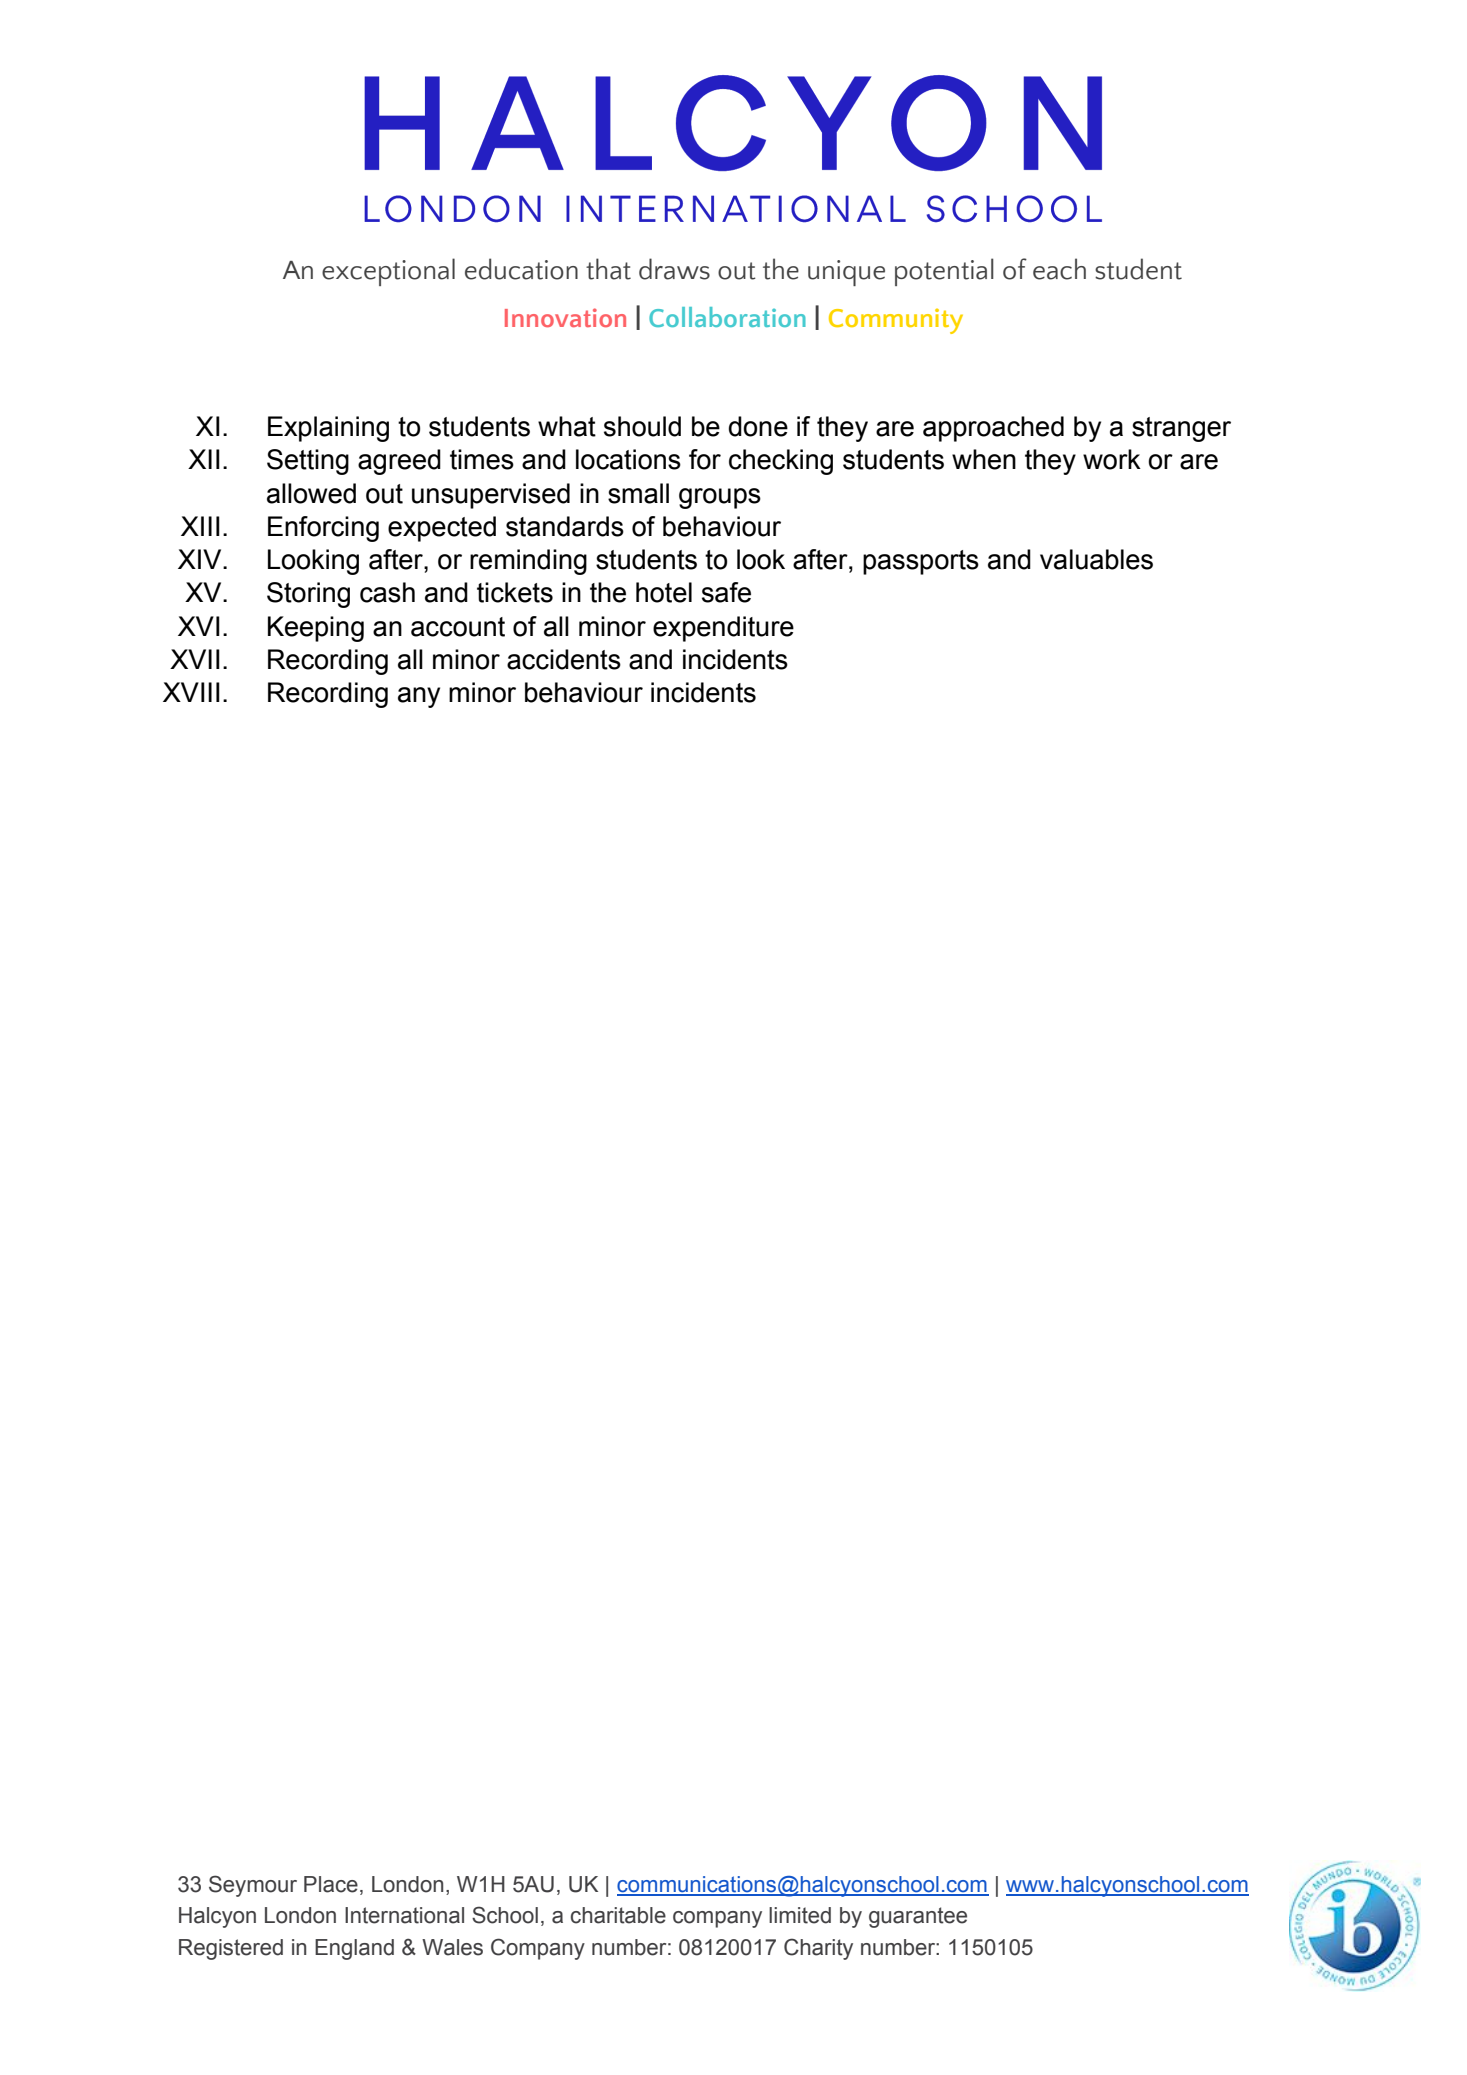  Describe the element at coordinates (1059, 269) in the document. I see `each` at that location.
